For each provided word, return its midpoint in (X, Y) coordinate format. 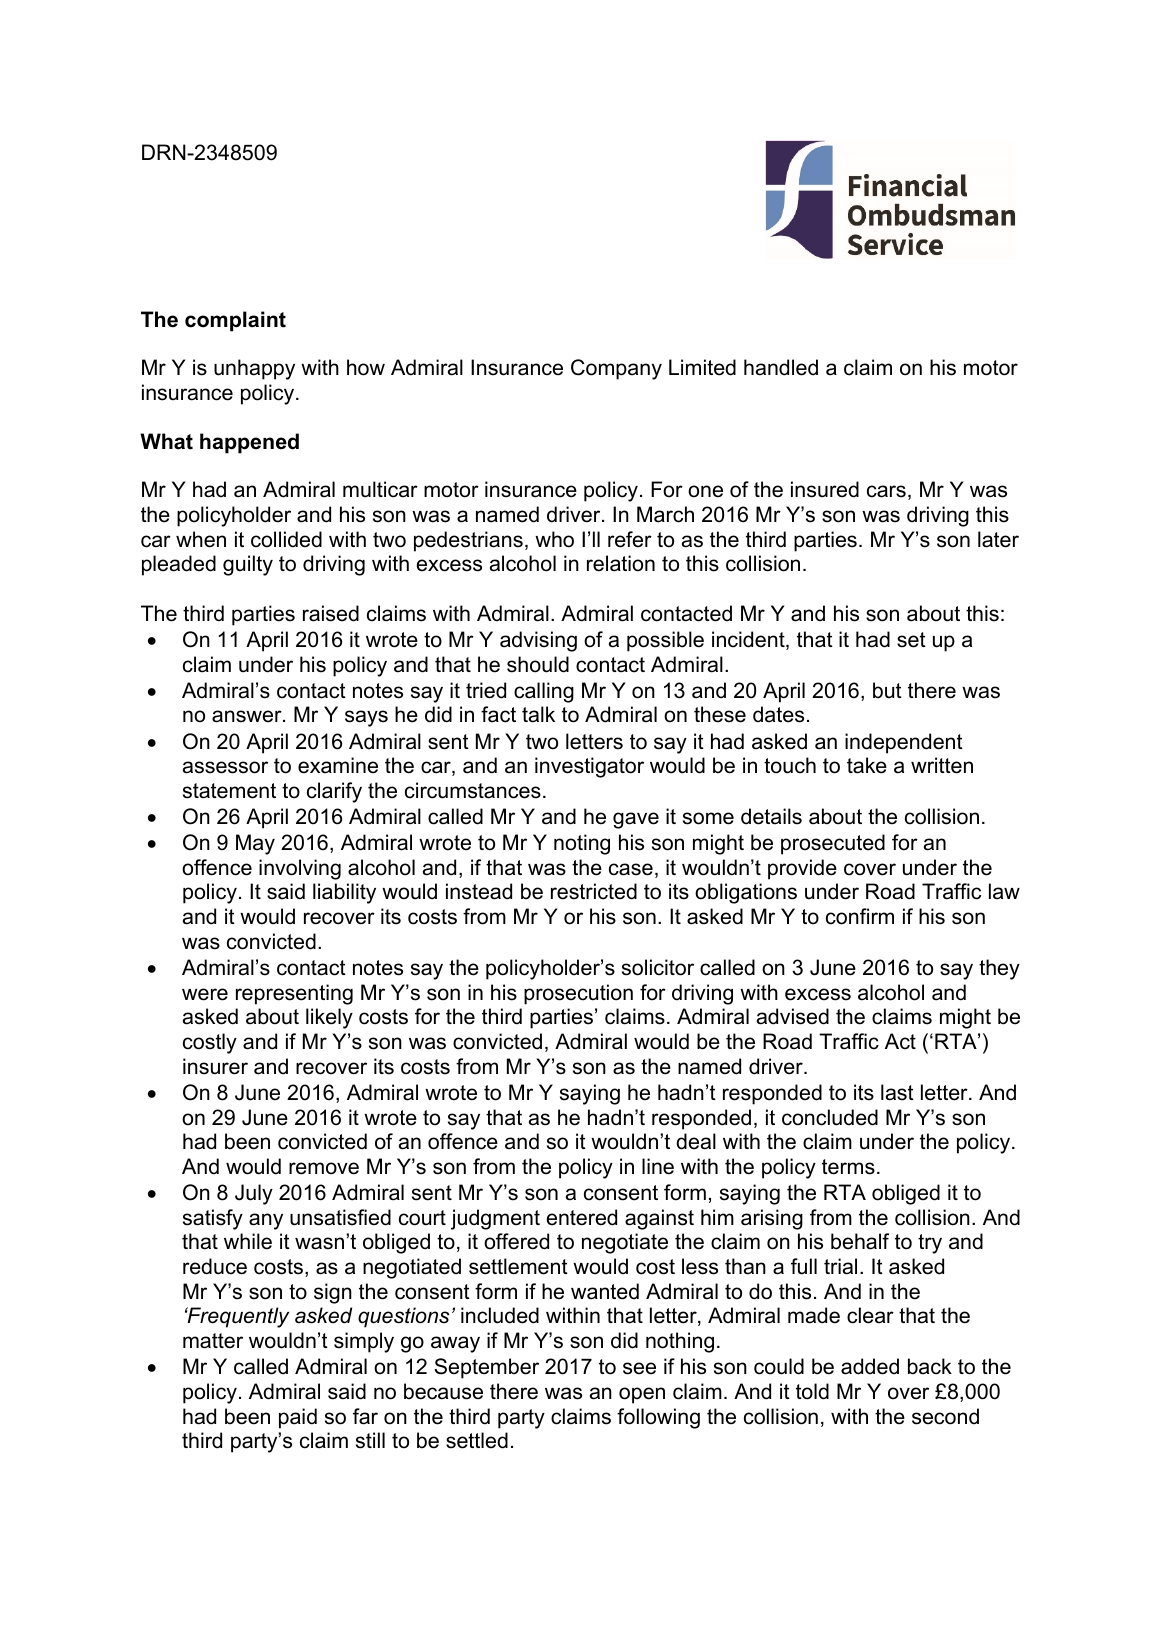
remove (324, 1168)
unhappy (254, 369)
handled (781, 367)
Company (616, 369)
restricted (594, 891)
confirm (860, 916)
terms (848, 1167)
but (887, 690)
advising (538, 641)
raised (331, 613)
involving (300, 869)
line (658, 1166)
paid (298, 1418)
